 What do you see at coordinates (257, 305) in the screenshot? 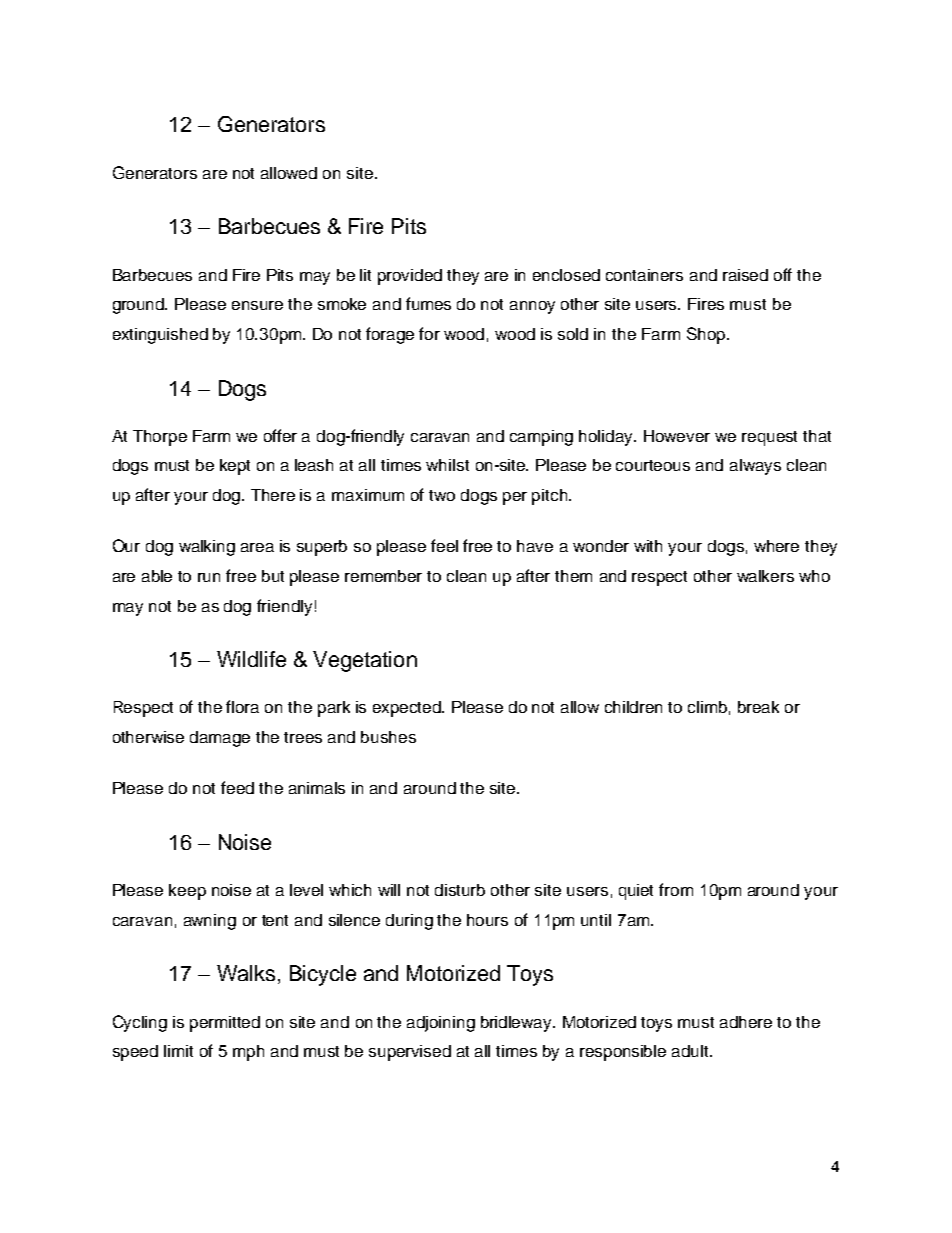
I see `ensure` at bounding box center [257, 305].
